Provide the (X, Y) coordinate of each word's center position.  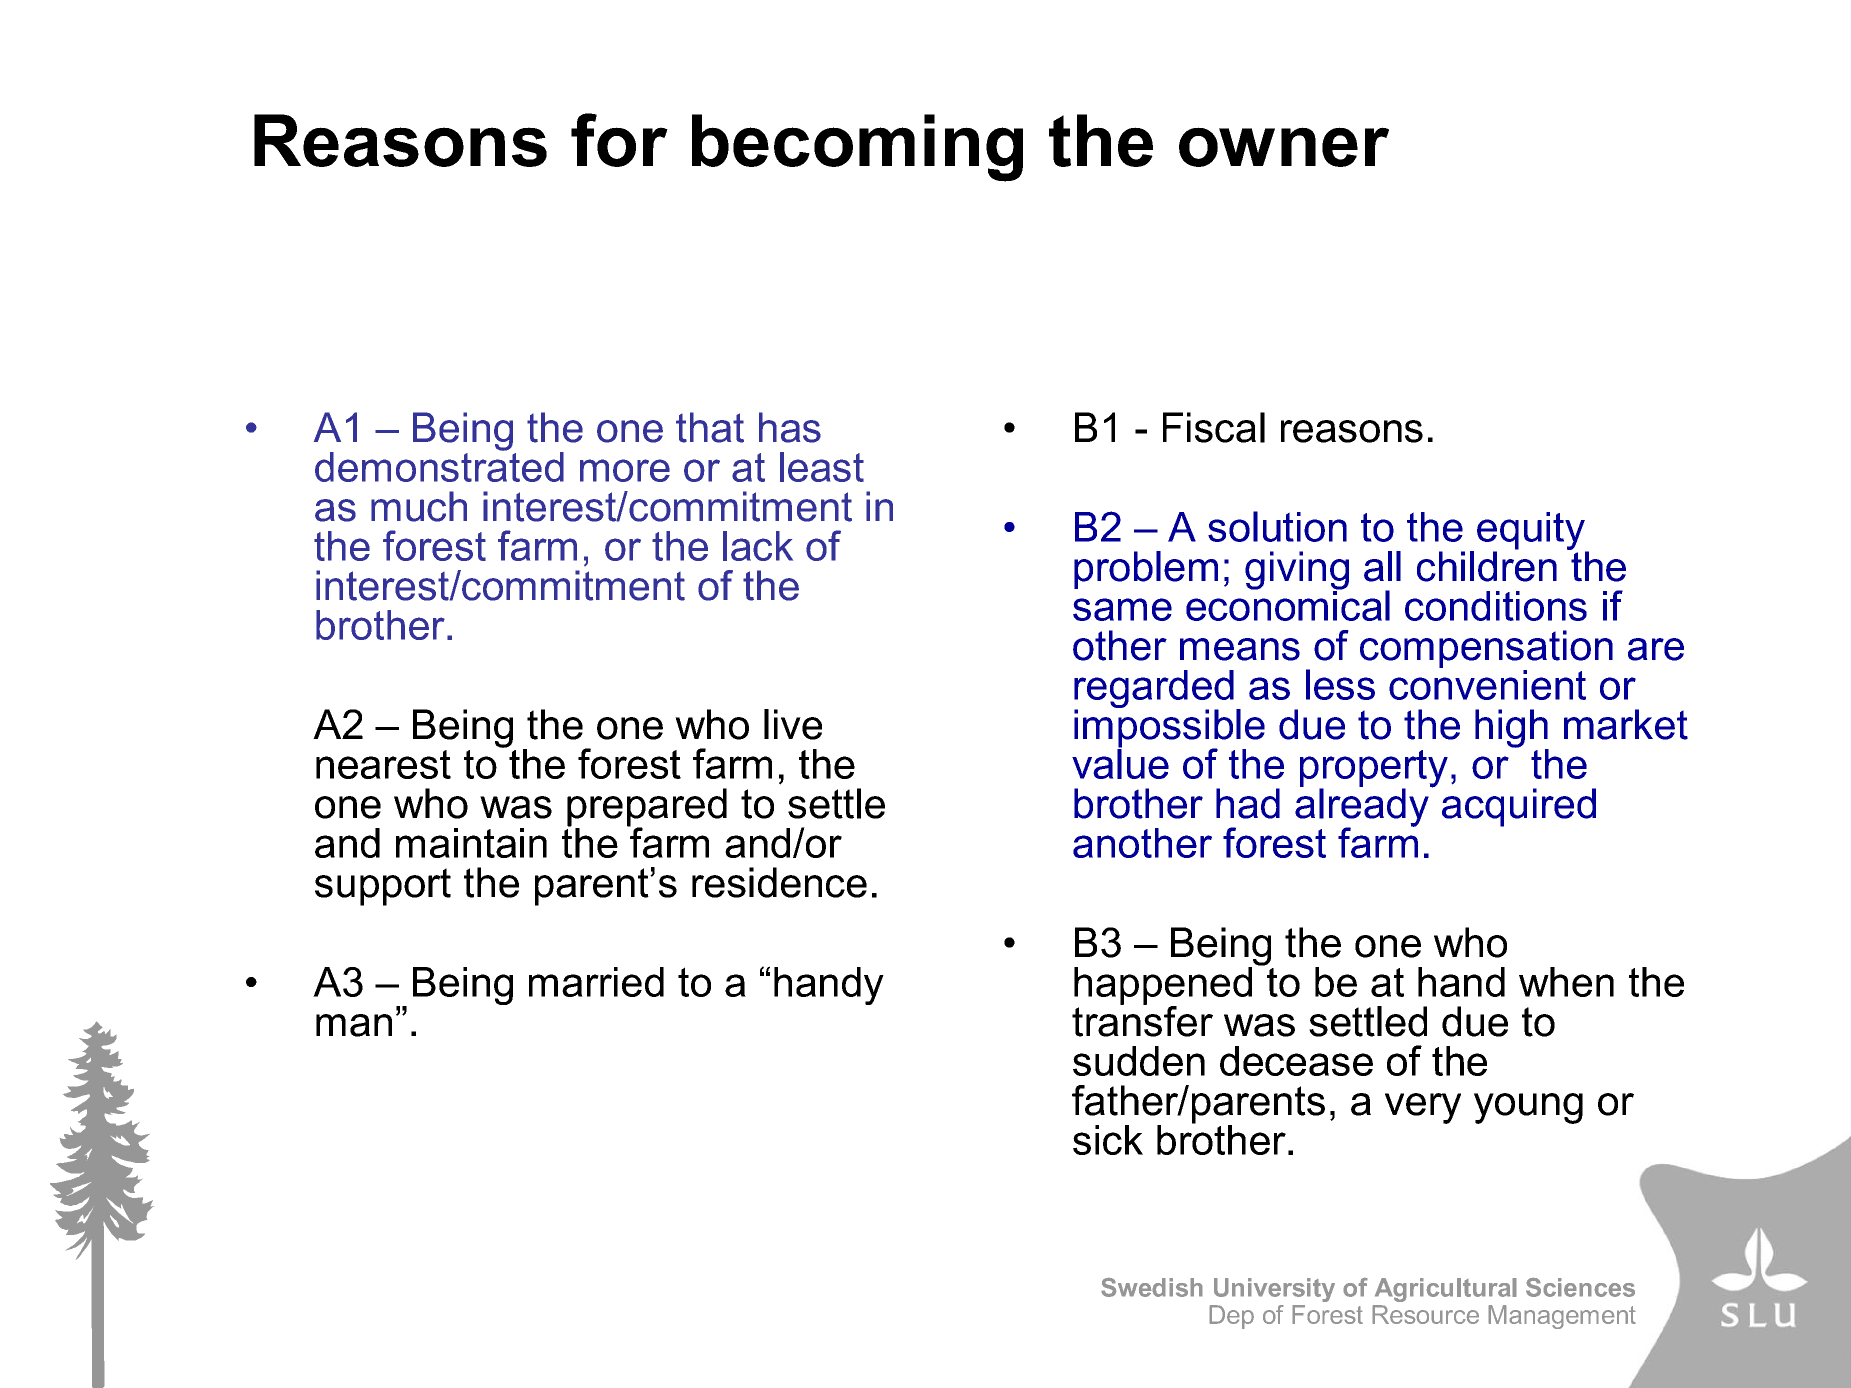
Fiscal (1214, 427)
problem (1146, 570)
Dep (1231, 1317)
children (1487, 565)
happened (1163, 987)
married (596, 982)
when (1566, 982)
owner (1284, 147)
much (419, 506)
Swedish (1152, 1287)
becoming (857, 148)
